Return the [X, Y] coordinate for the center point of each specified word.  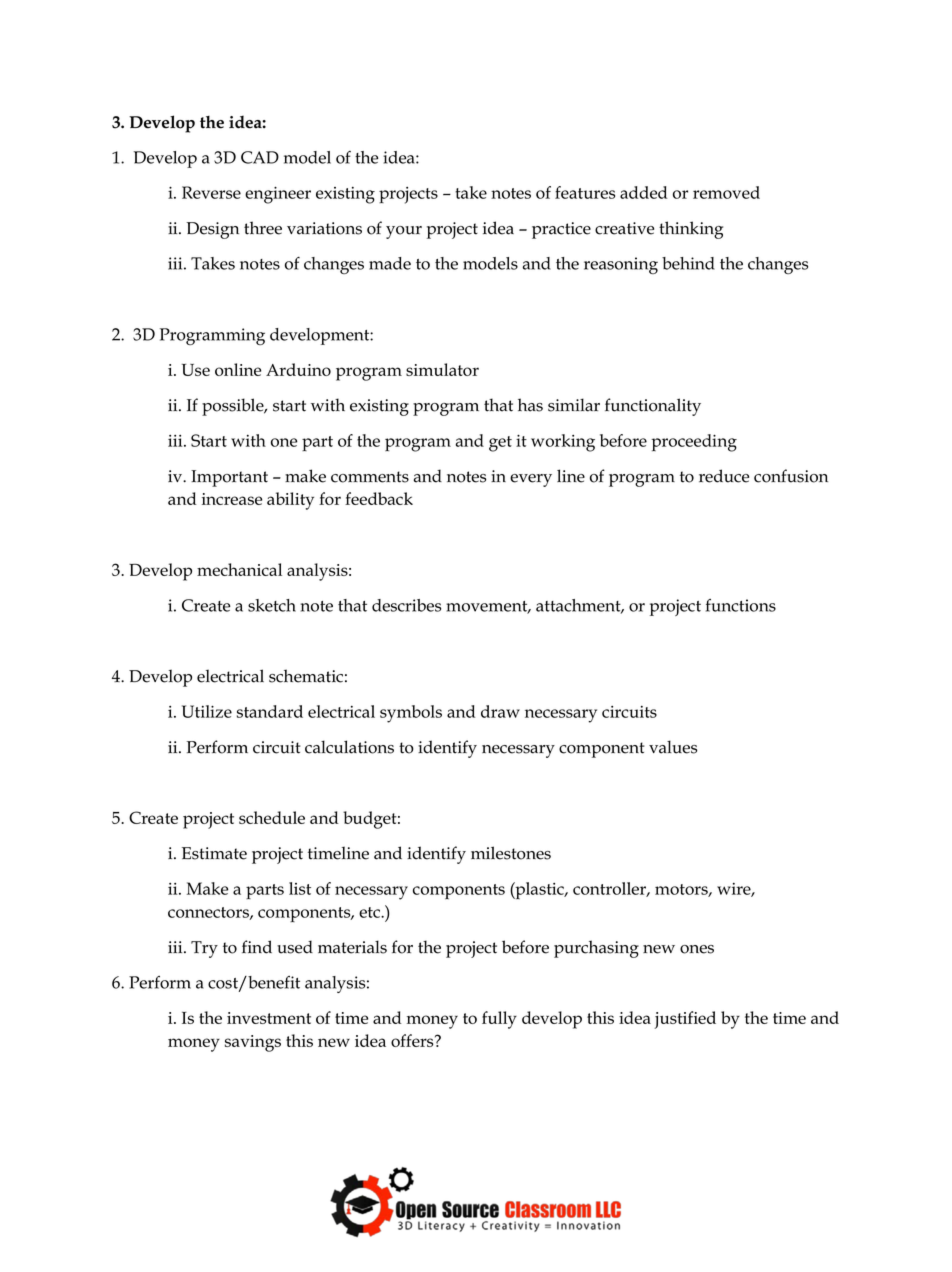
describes [406, 605]
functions [741, 605]
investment [269, 1018]
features [585, 192]
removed [726, 192]
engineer [278, 195]
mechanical [239, 569]
